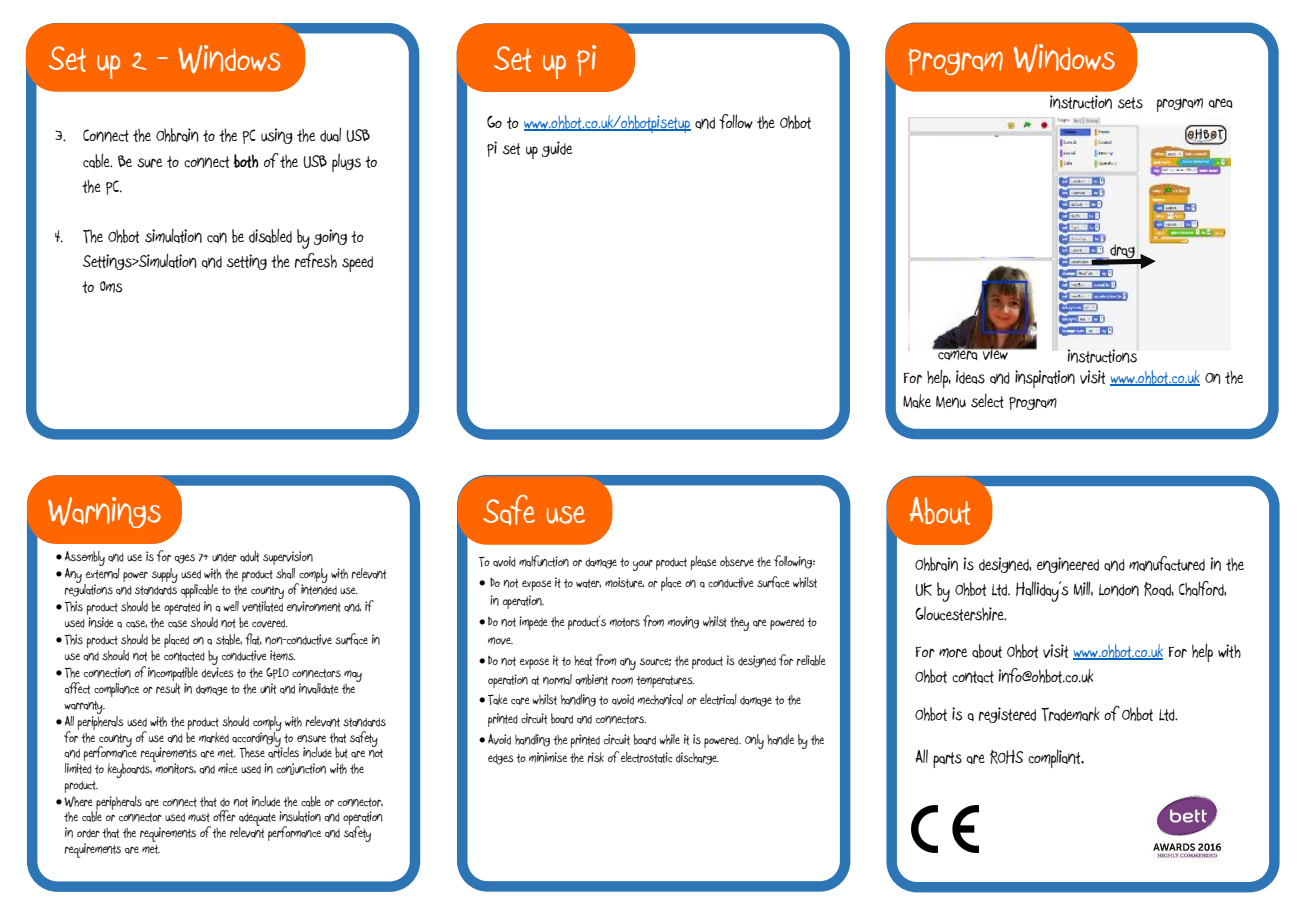  Describe the element at coordinates (917, 401) in the image. I see `Make` at that location.
